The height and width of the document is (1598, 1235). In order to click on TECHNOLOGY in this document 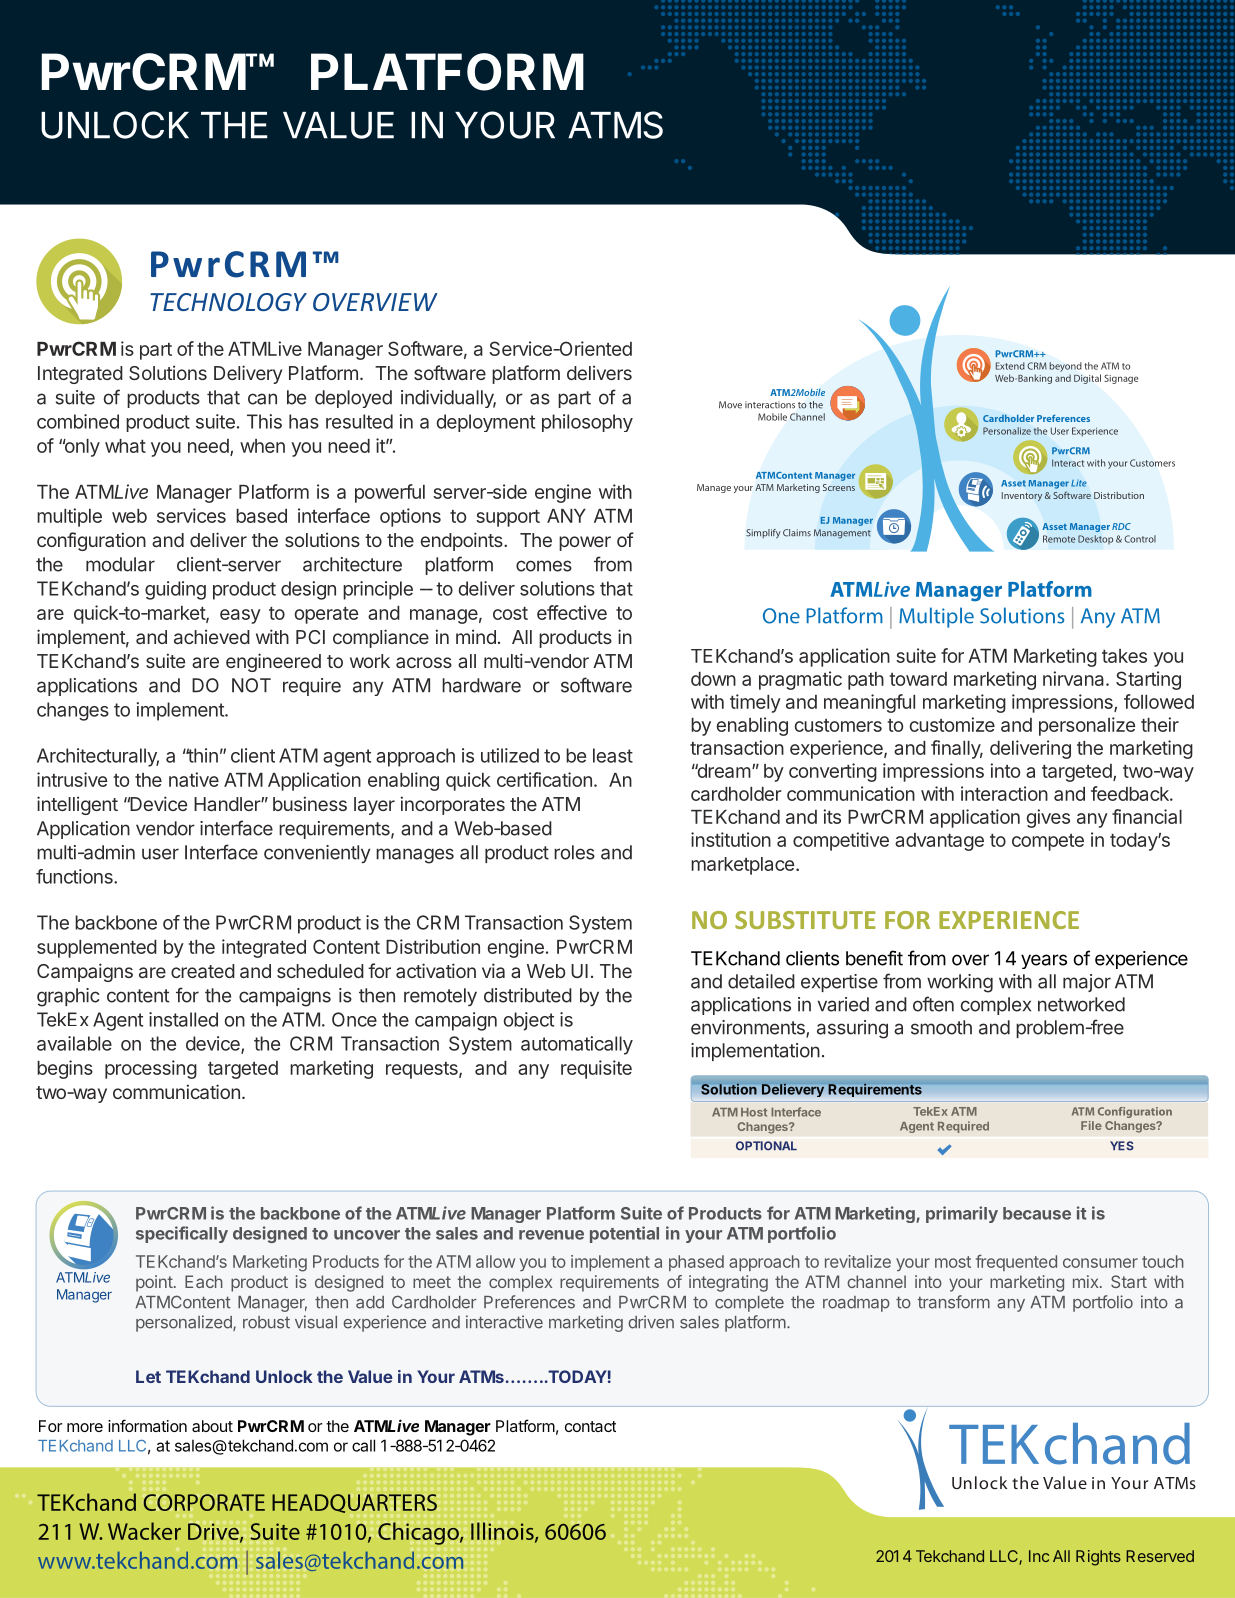, I will do `click(228, 302)`.
